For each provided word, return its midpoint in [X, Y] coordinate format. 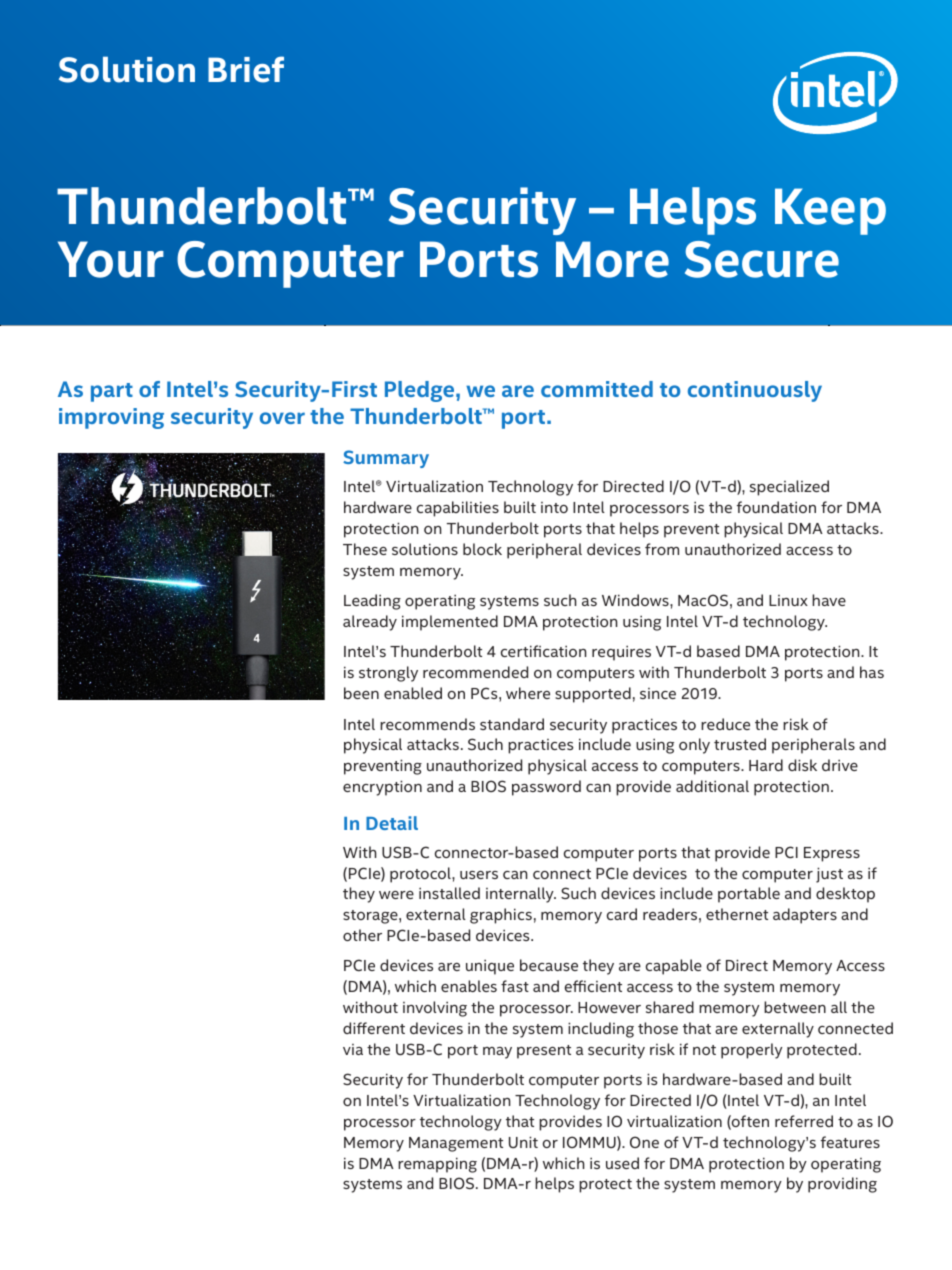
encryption [382, 788]
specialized [789, 488]
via [353, 1049]
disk [802, 765]
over [282, 418]
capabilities [458, 509]
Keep [830, 211]
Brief [246, 69]
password [546, 788]
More [612, 259]
